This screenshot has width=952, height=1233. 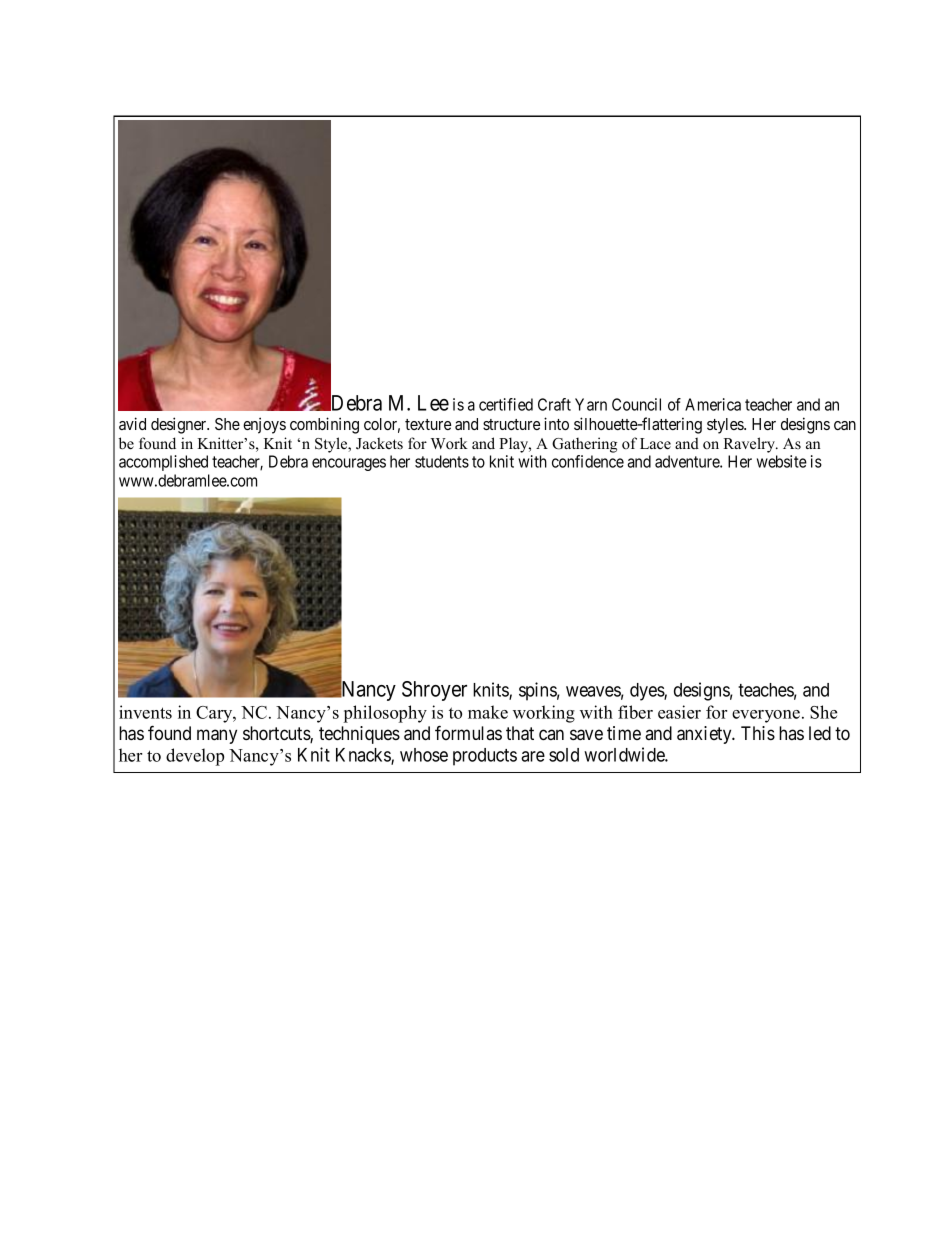 What do you see at coordinates (782, 461) in the screenshot?
I see `website` at bounding box center [782, 461].
